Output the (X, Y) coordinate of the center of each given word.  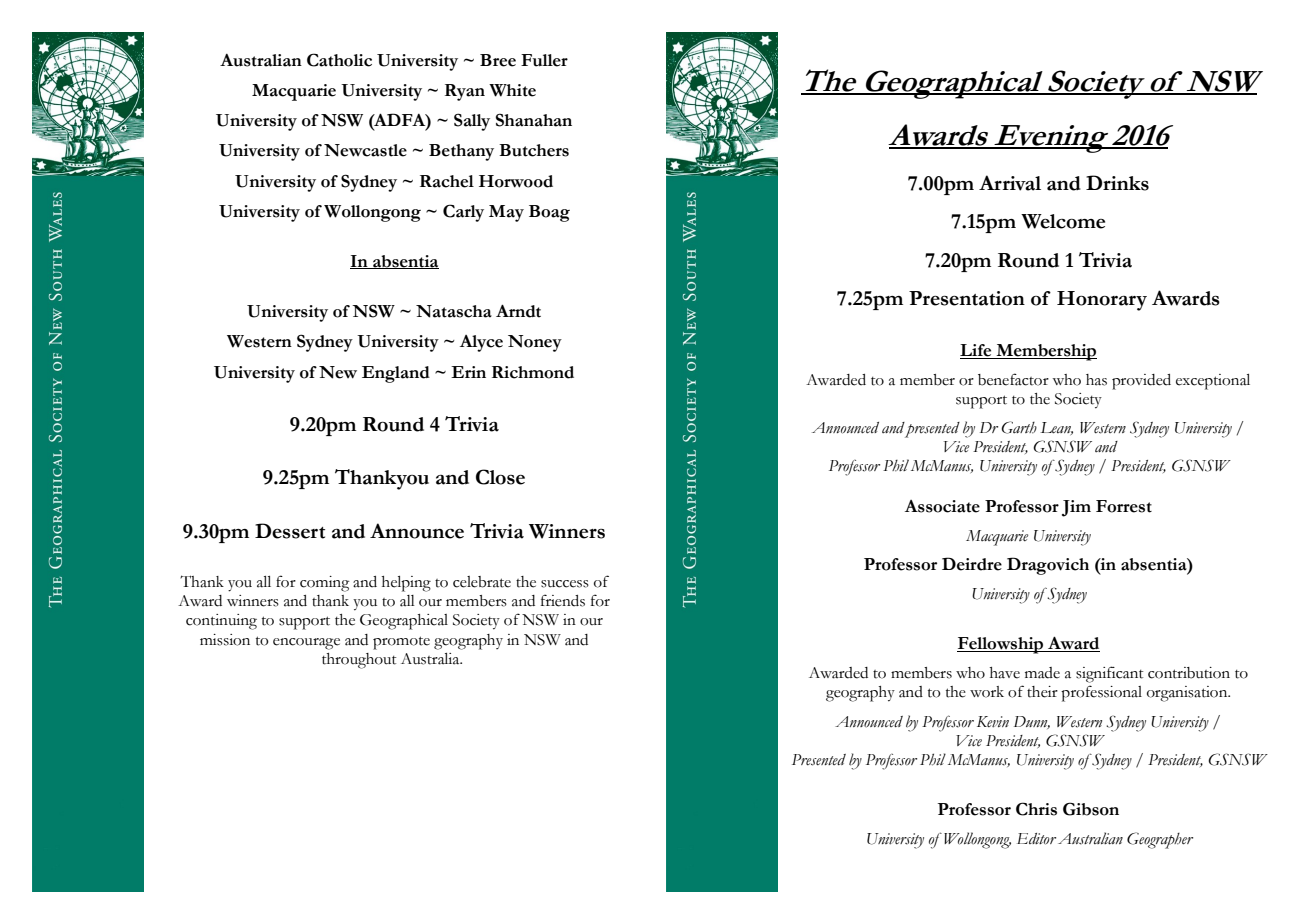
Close (500, 477)
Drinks (1117, 183)
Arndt (518, 311)
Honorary (1102, 301)
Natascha (454, 311)
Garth (1019, 427)
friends (563, 600)
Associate (942, 506)
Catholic (339, 60)
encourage (306, 644)
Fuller (544, 60)
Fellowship (1001, 645)
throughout (359, 661)
